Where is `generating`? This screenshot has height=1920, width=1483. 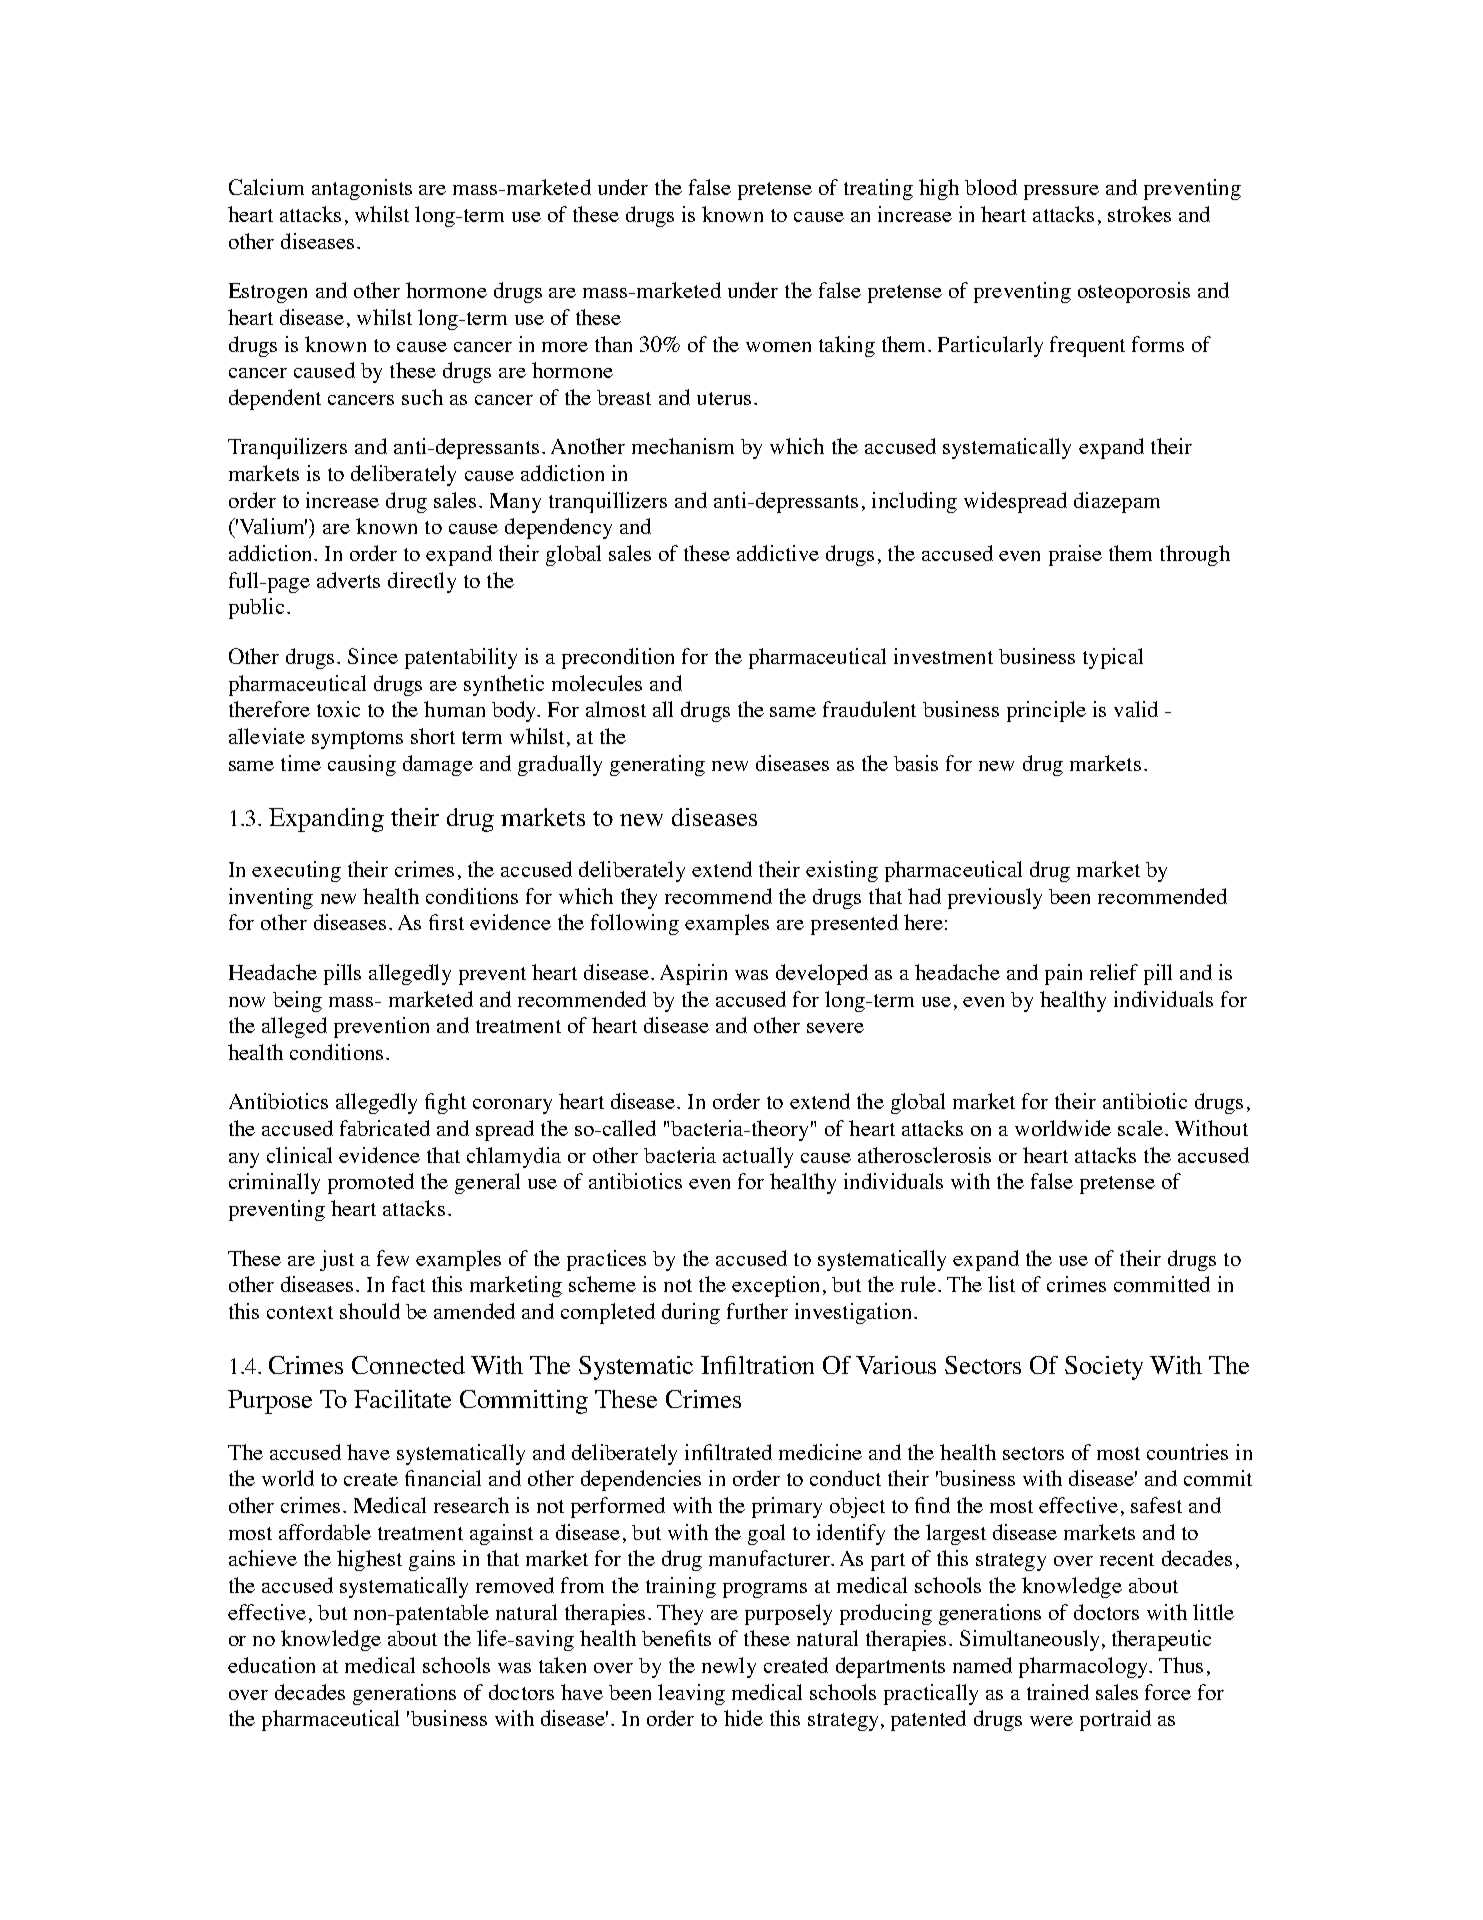
generating is located at coordinates (657, 765).
